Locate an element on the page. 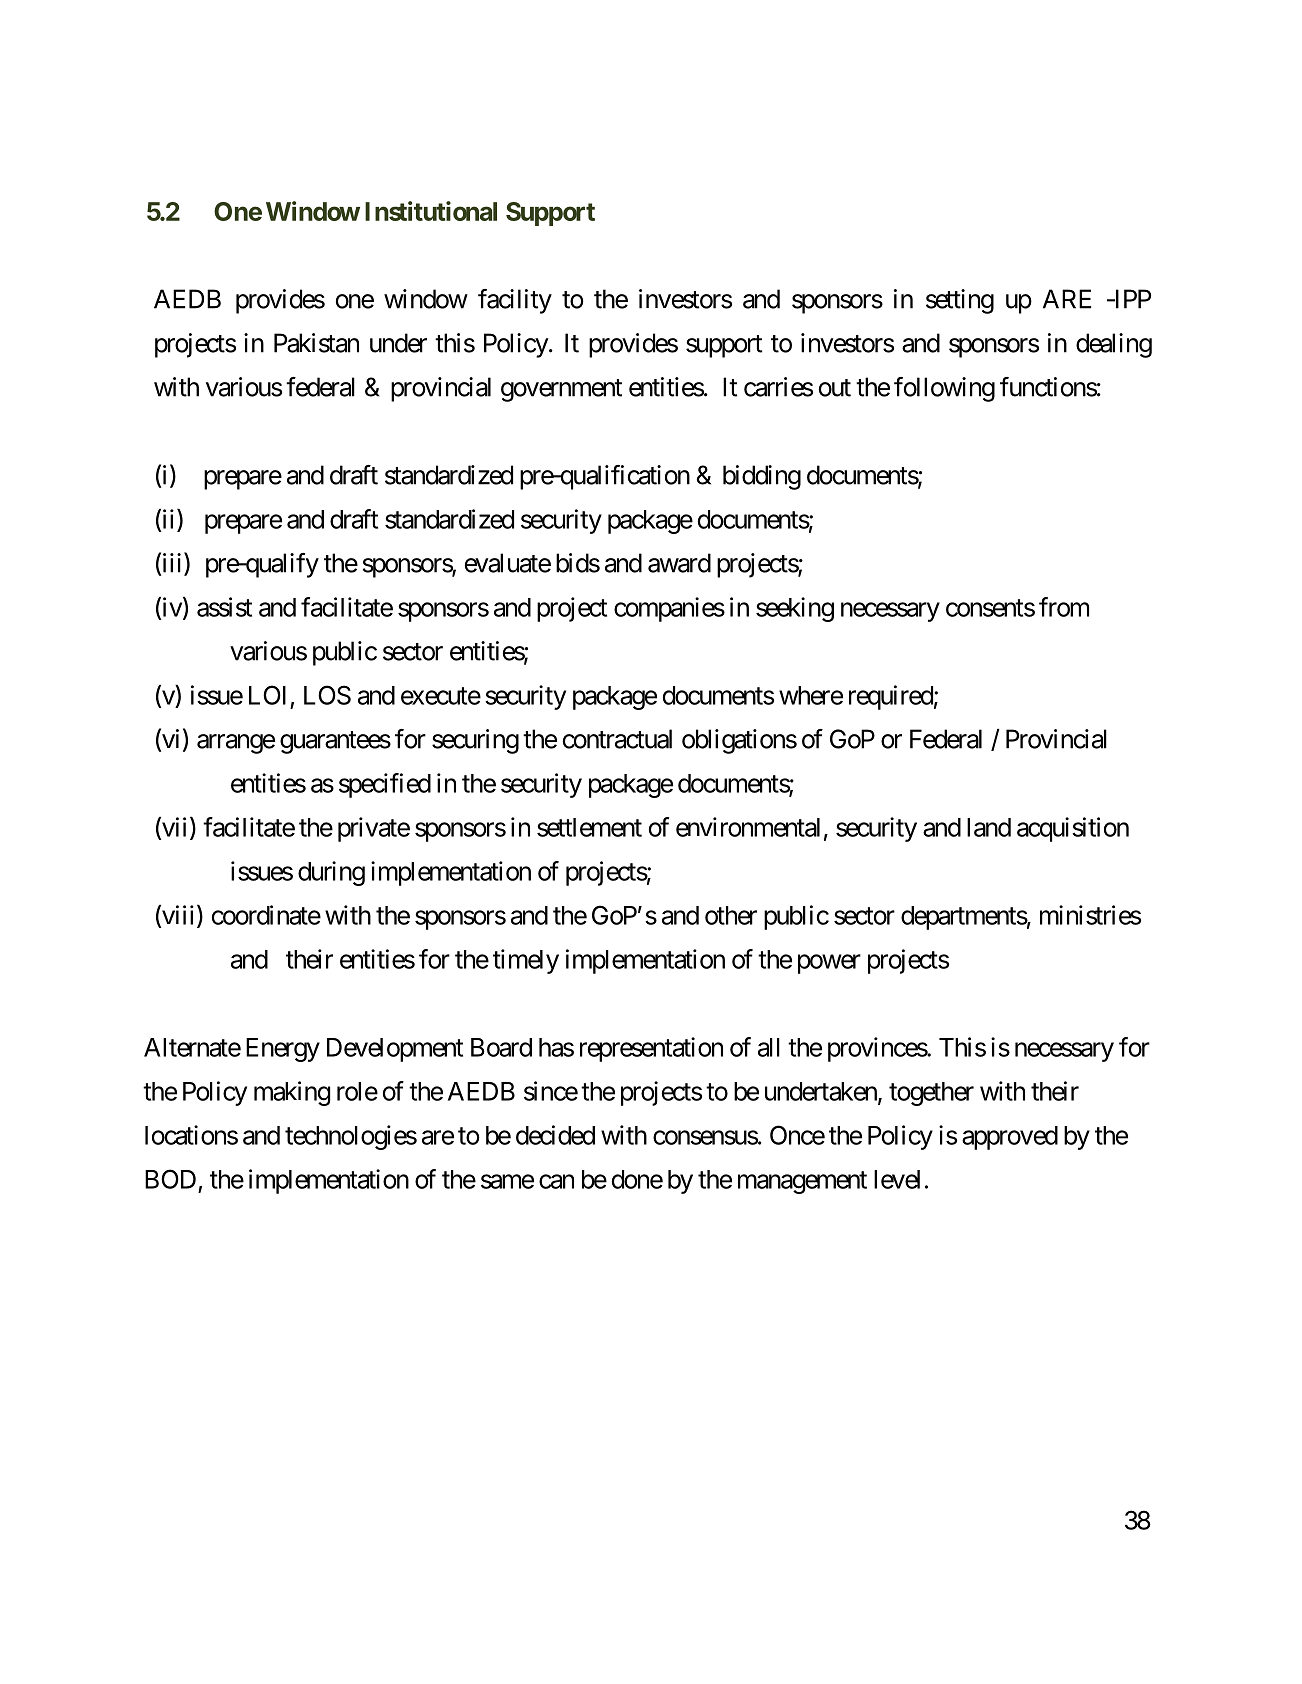 This page has height=1684, width=1302. making is located at coordinates (292, 1093).
